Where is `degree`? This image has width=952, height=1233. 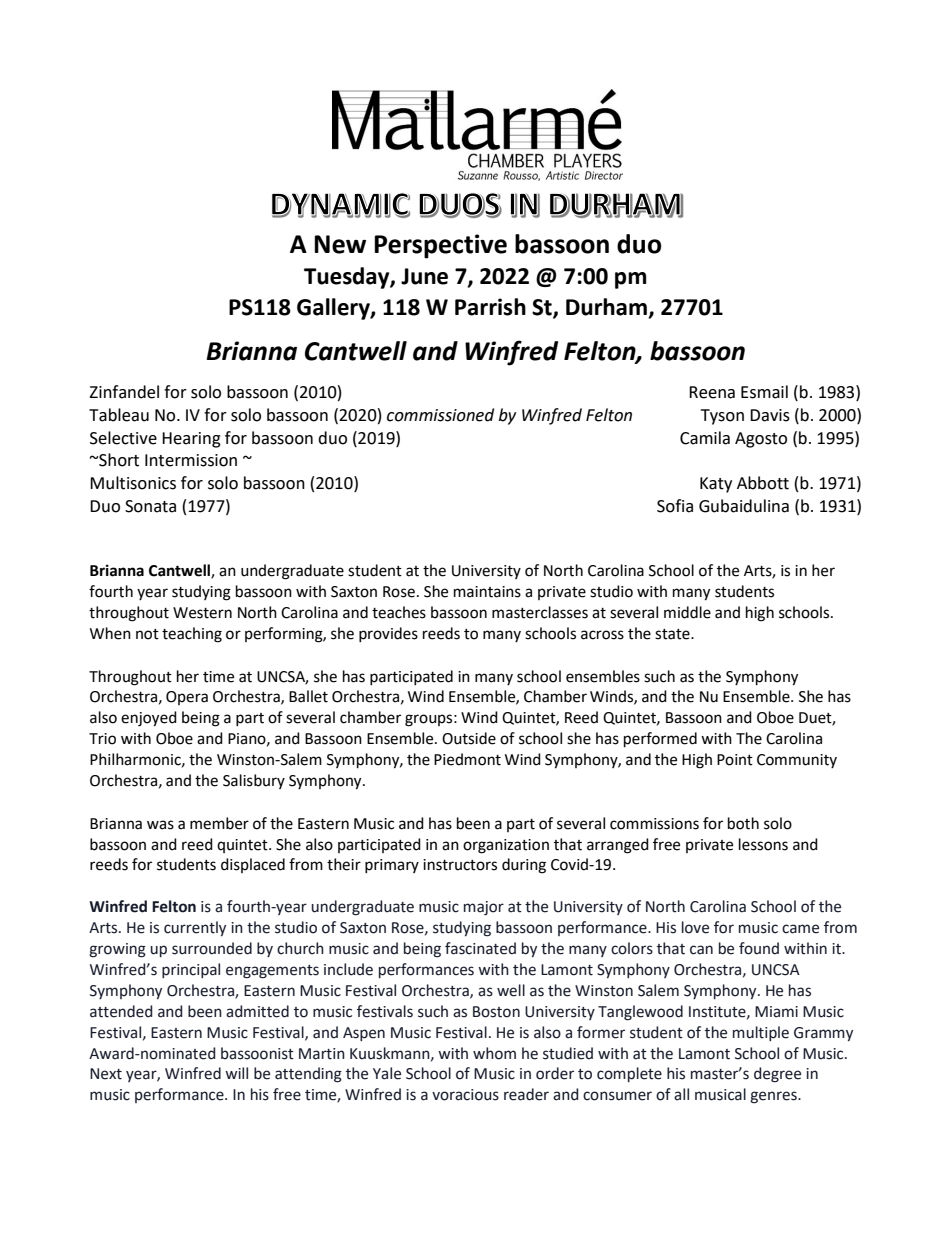 degree is located at coordinates (777, 1075).
